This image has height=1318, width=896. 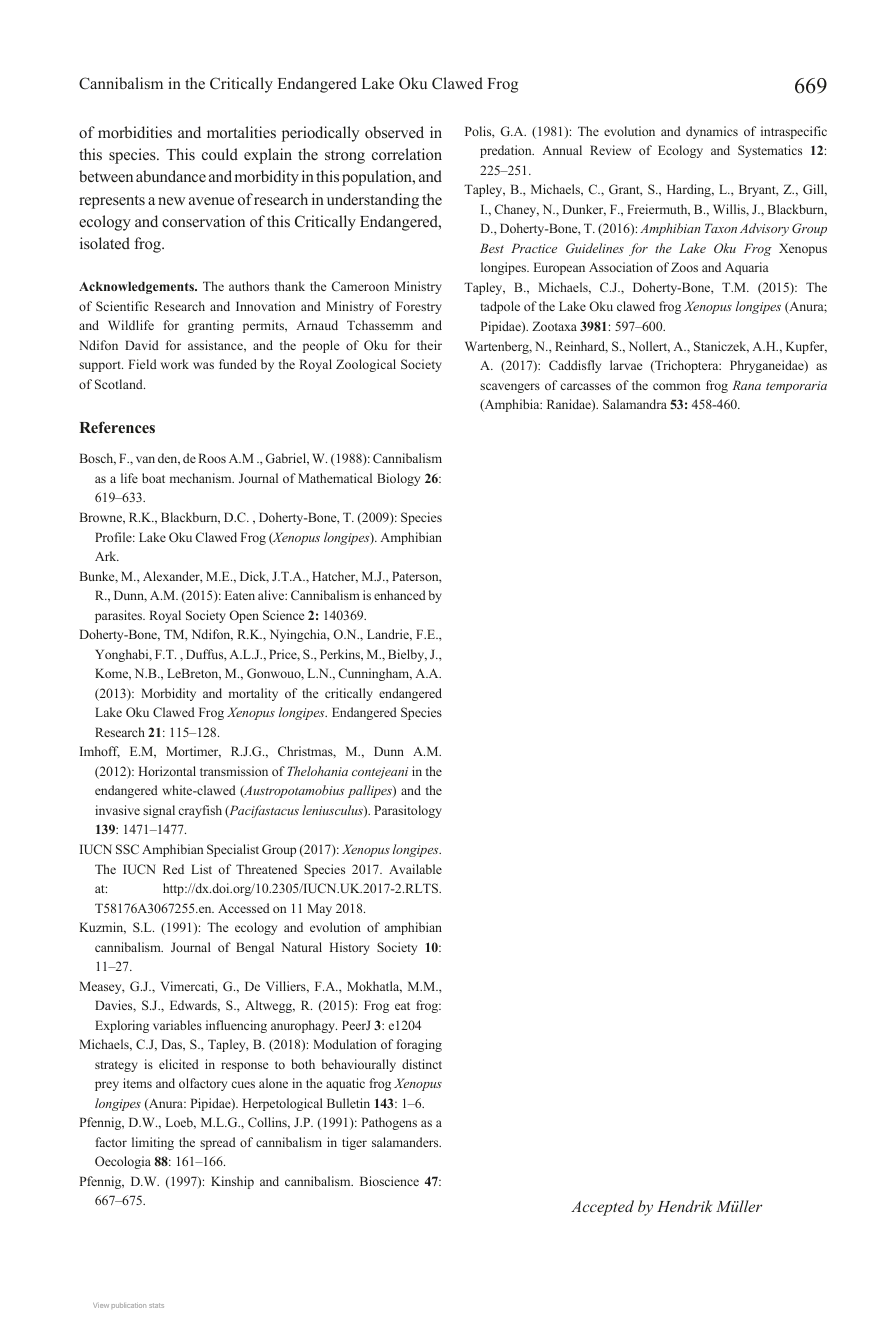 What do you see at coordinates (676, 386) in the image?
I see `common` at bounding box center [676, 386].
